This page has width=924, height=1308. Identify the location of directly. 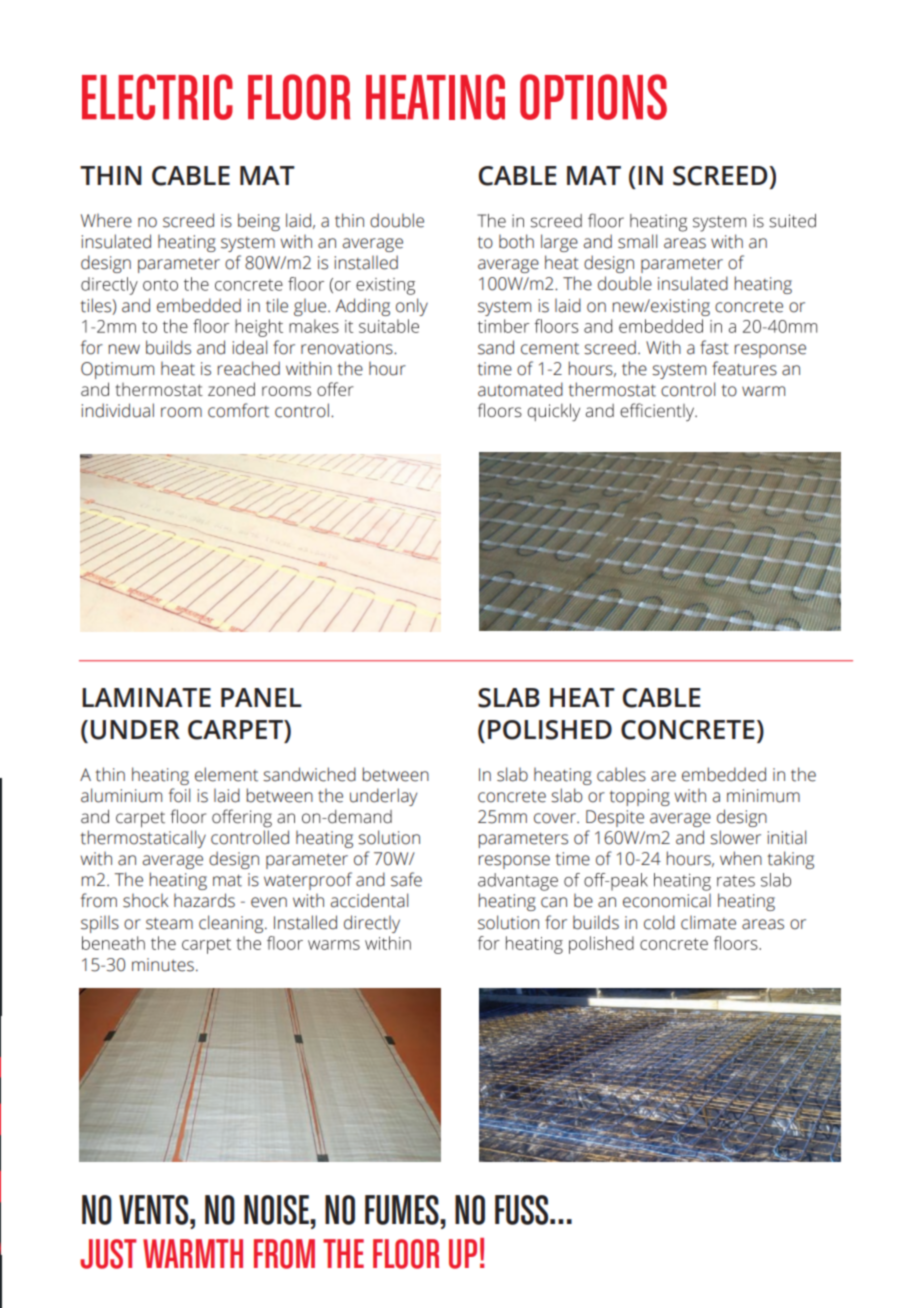
(372, 924).
